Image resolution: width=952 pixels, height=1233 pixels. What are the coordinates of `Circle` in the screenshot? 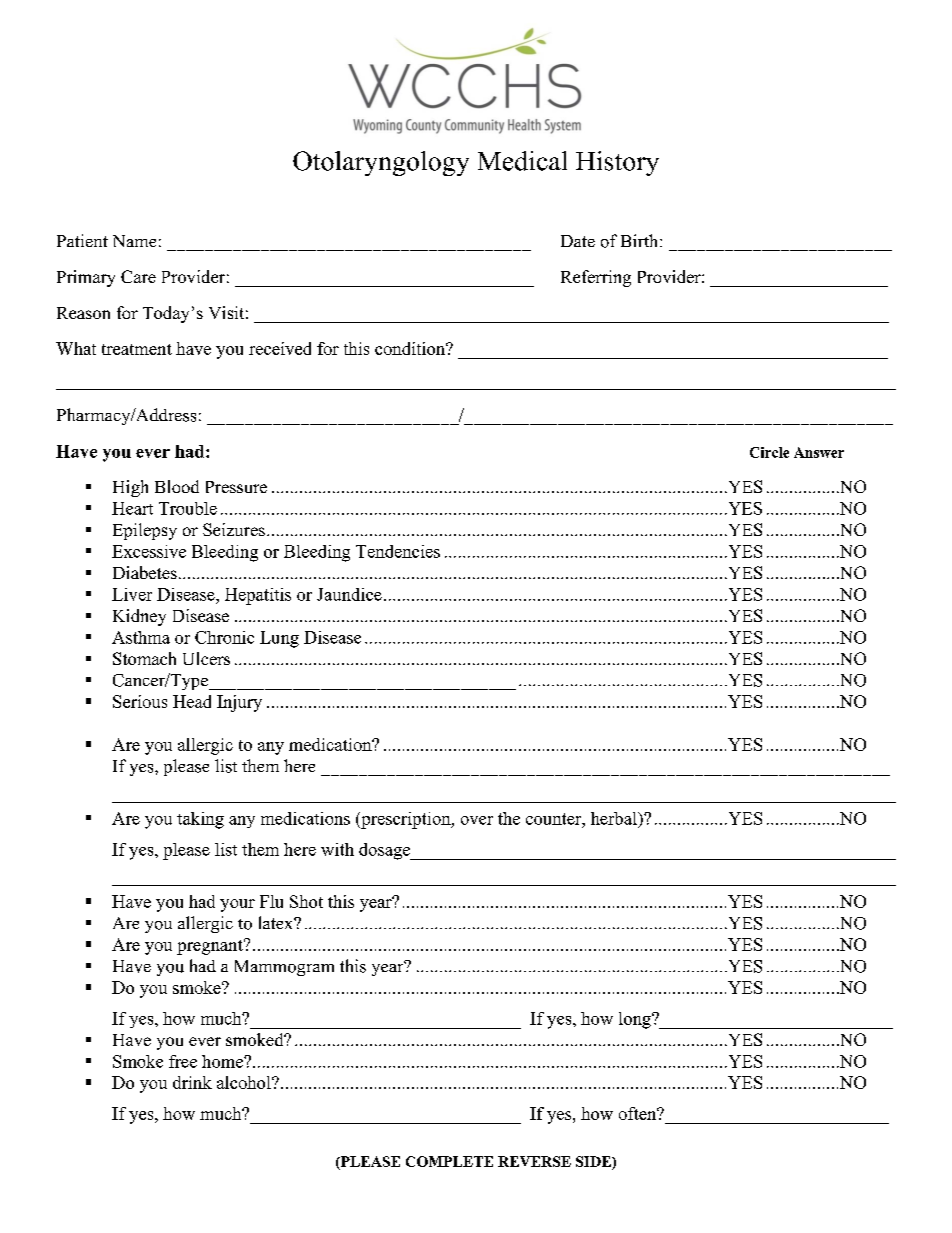 It's located at (769, 452).
